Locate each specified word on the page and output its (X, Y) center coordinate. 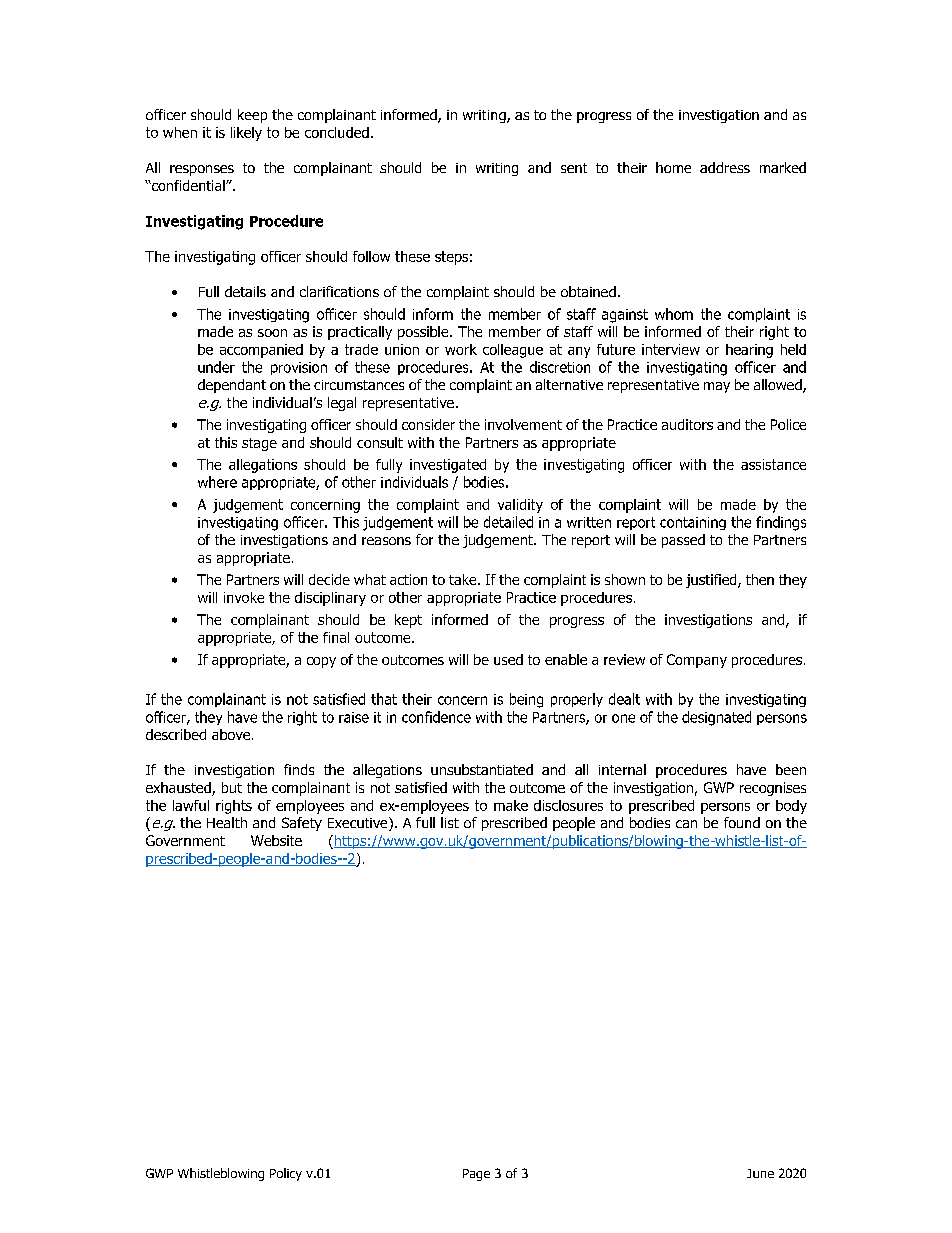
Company (697, 661)
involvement (523, 424)
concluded (337, 132)
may (717, 387)
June (760, 1173)
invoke (244, 597)
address (725, 167)
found (742, 822)
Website (276, 840)
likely (246, 134)
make (511, 805)
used (508, 659)
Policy (286, 1174)
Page (476, 1175)
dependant (232, 386)
